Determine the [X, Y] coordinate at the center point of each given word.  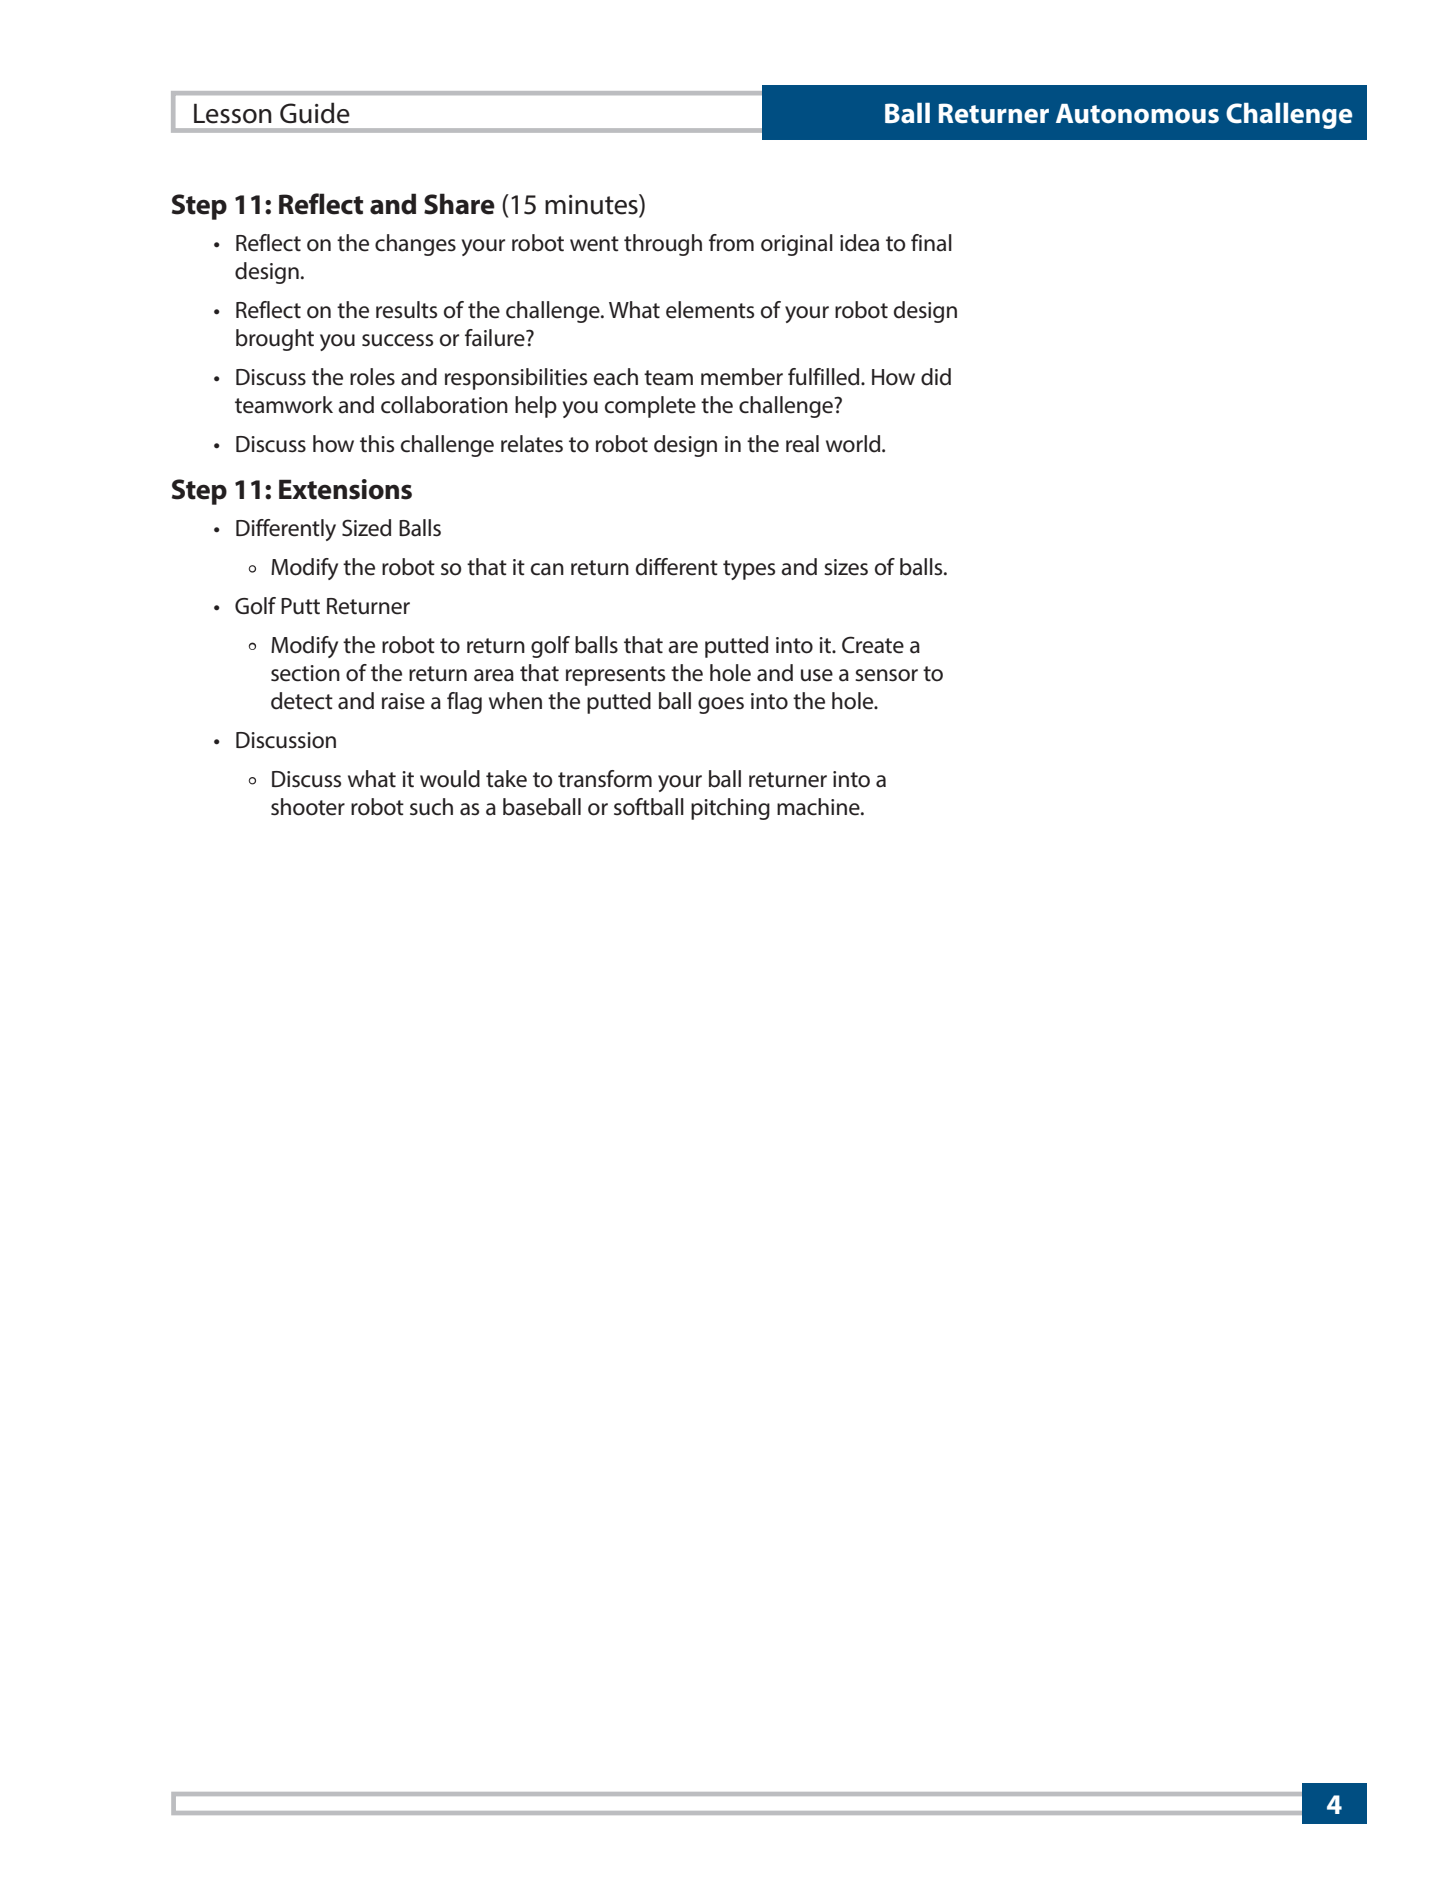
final [931, 243]
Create [873, 645]
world [854, 444]
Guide [315, 113]
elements [710, 310]
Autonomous [1137, 114]
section [305, 673]
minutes [592, 204]
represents [615, 676]
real [802, 444]
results [406, 310]
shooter [308, 807]
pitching [730, 809]
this [377, 443]
